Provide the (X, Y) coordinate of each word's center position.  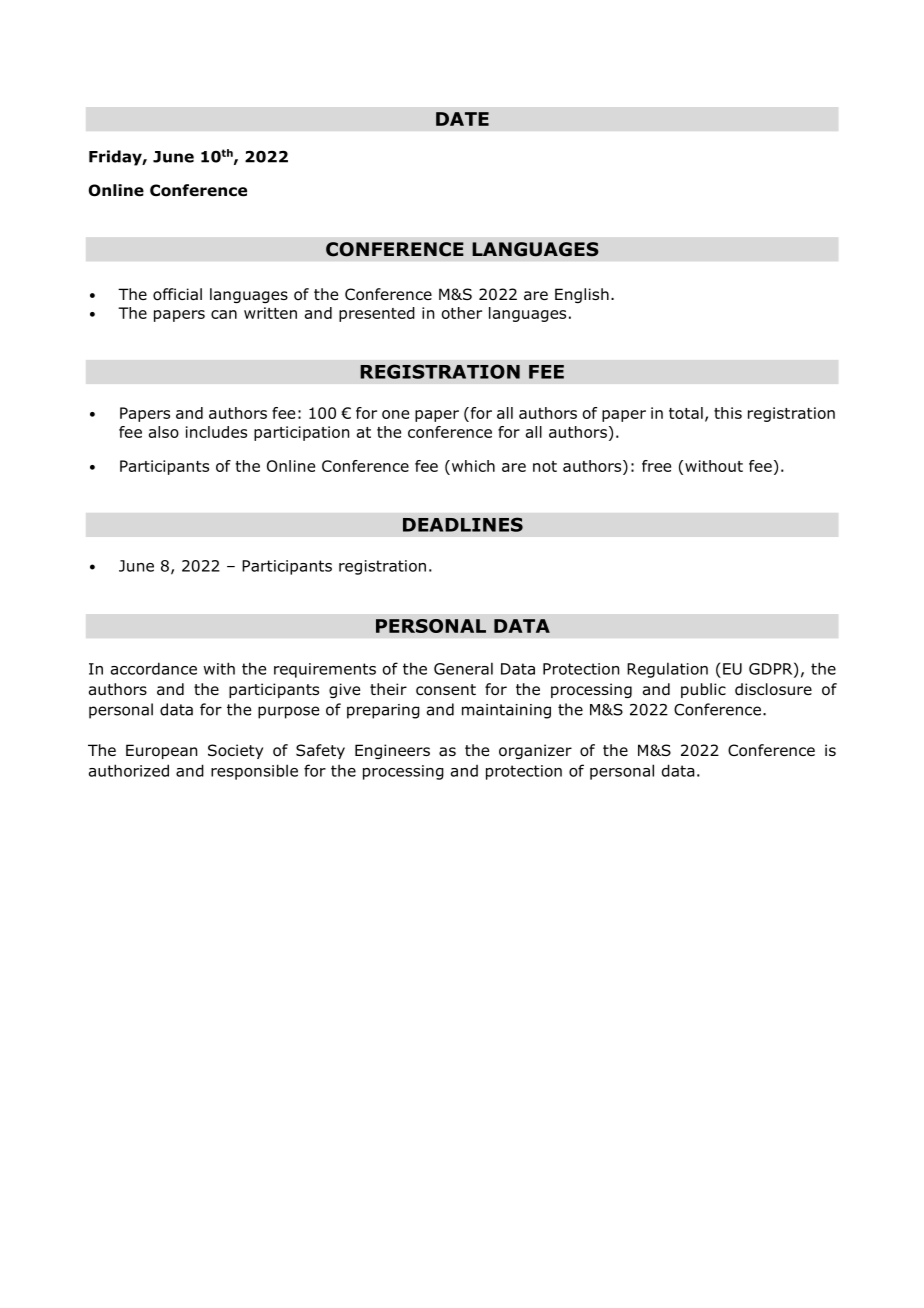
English (582, 295)
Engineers (392, 751)
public (703, 690)
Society (235, 751)
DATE (462, 119)
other (462, 313)
